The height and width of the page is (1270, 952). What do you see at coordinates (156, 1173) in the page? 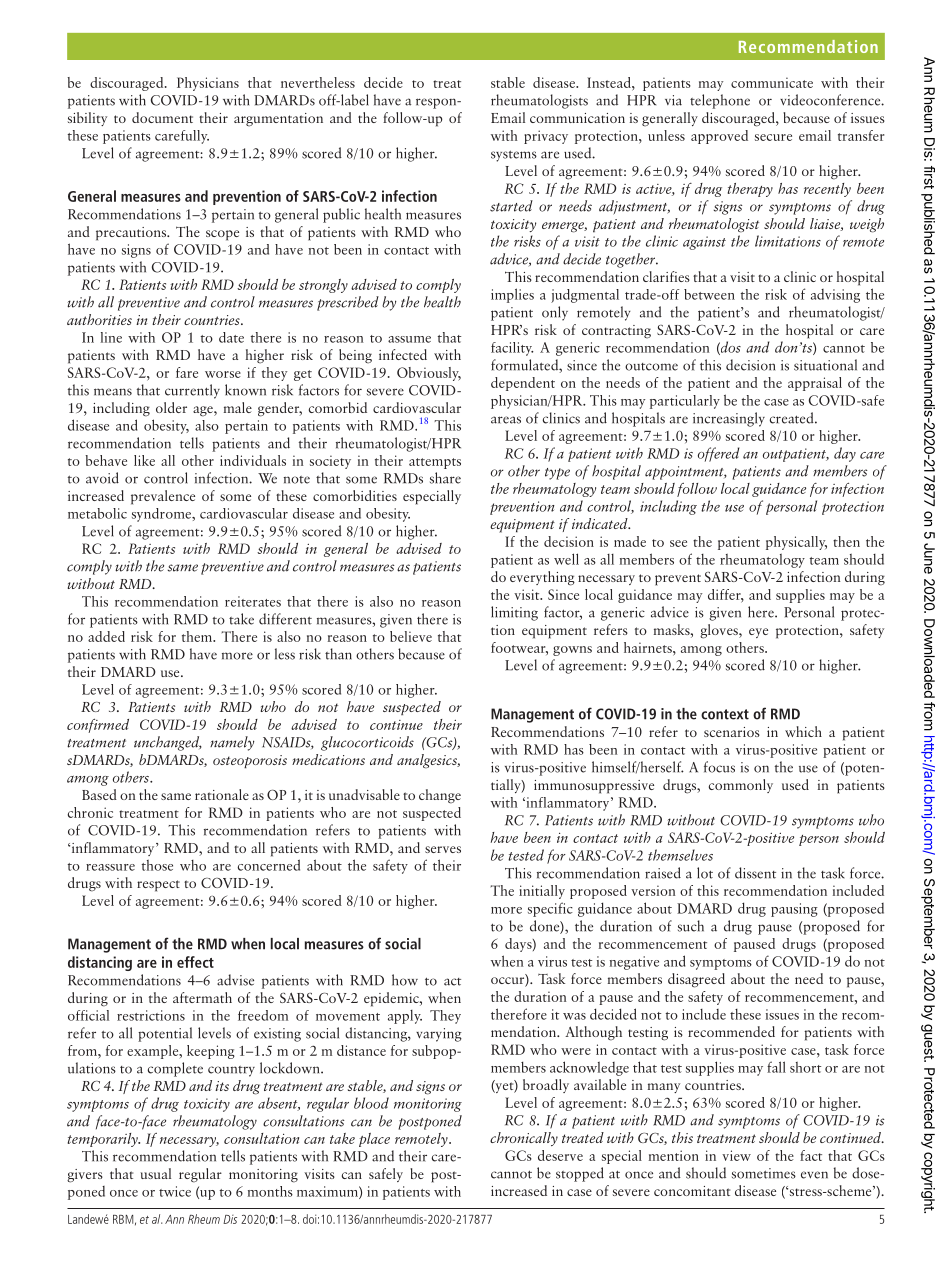
I see `usual` at bounding box center [156, 1173].
